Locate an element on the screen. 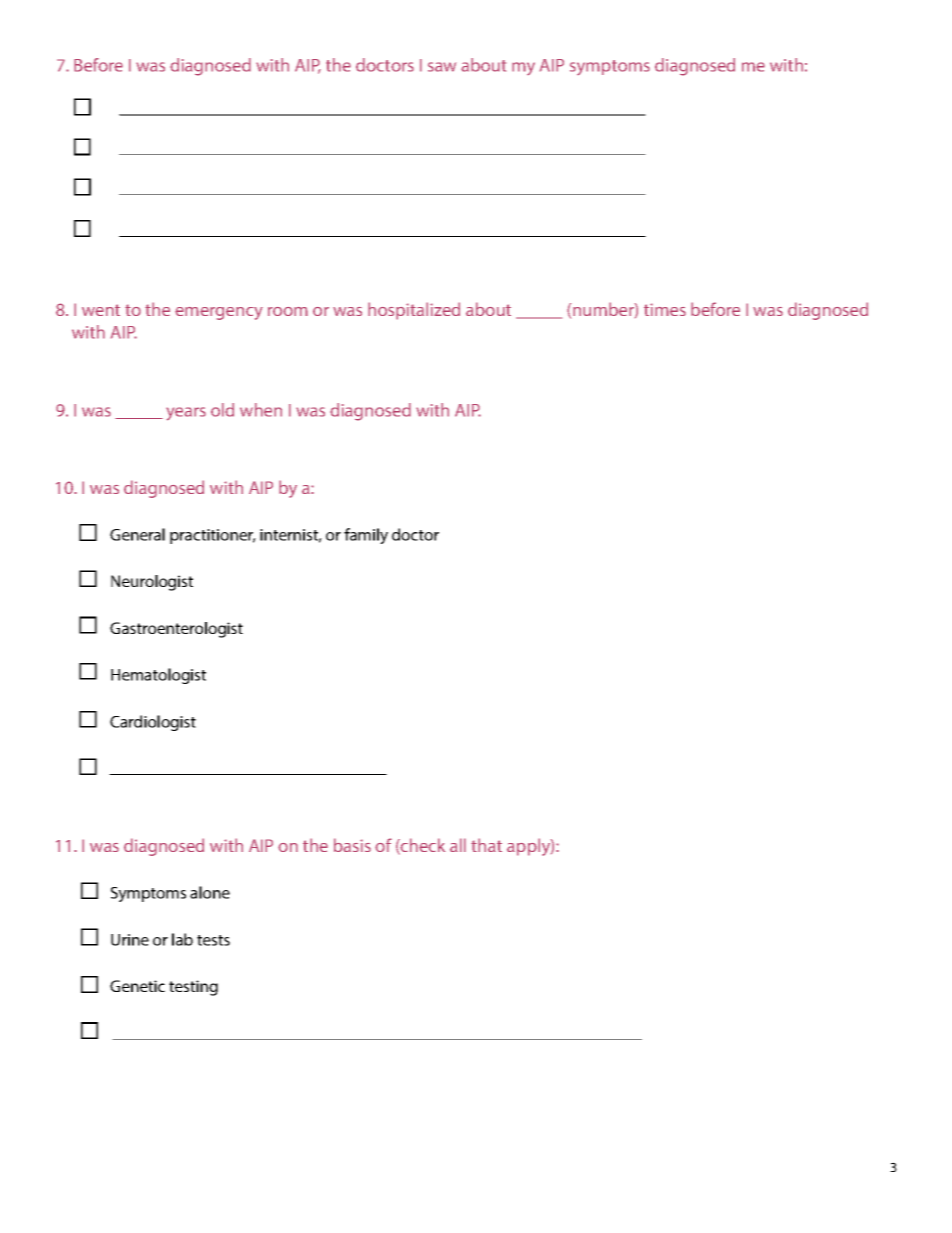  family is located at coordinates (366, 536).
